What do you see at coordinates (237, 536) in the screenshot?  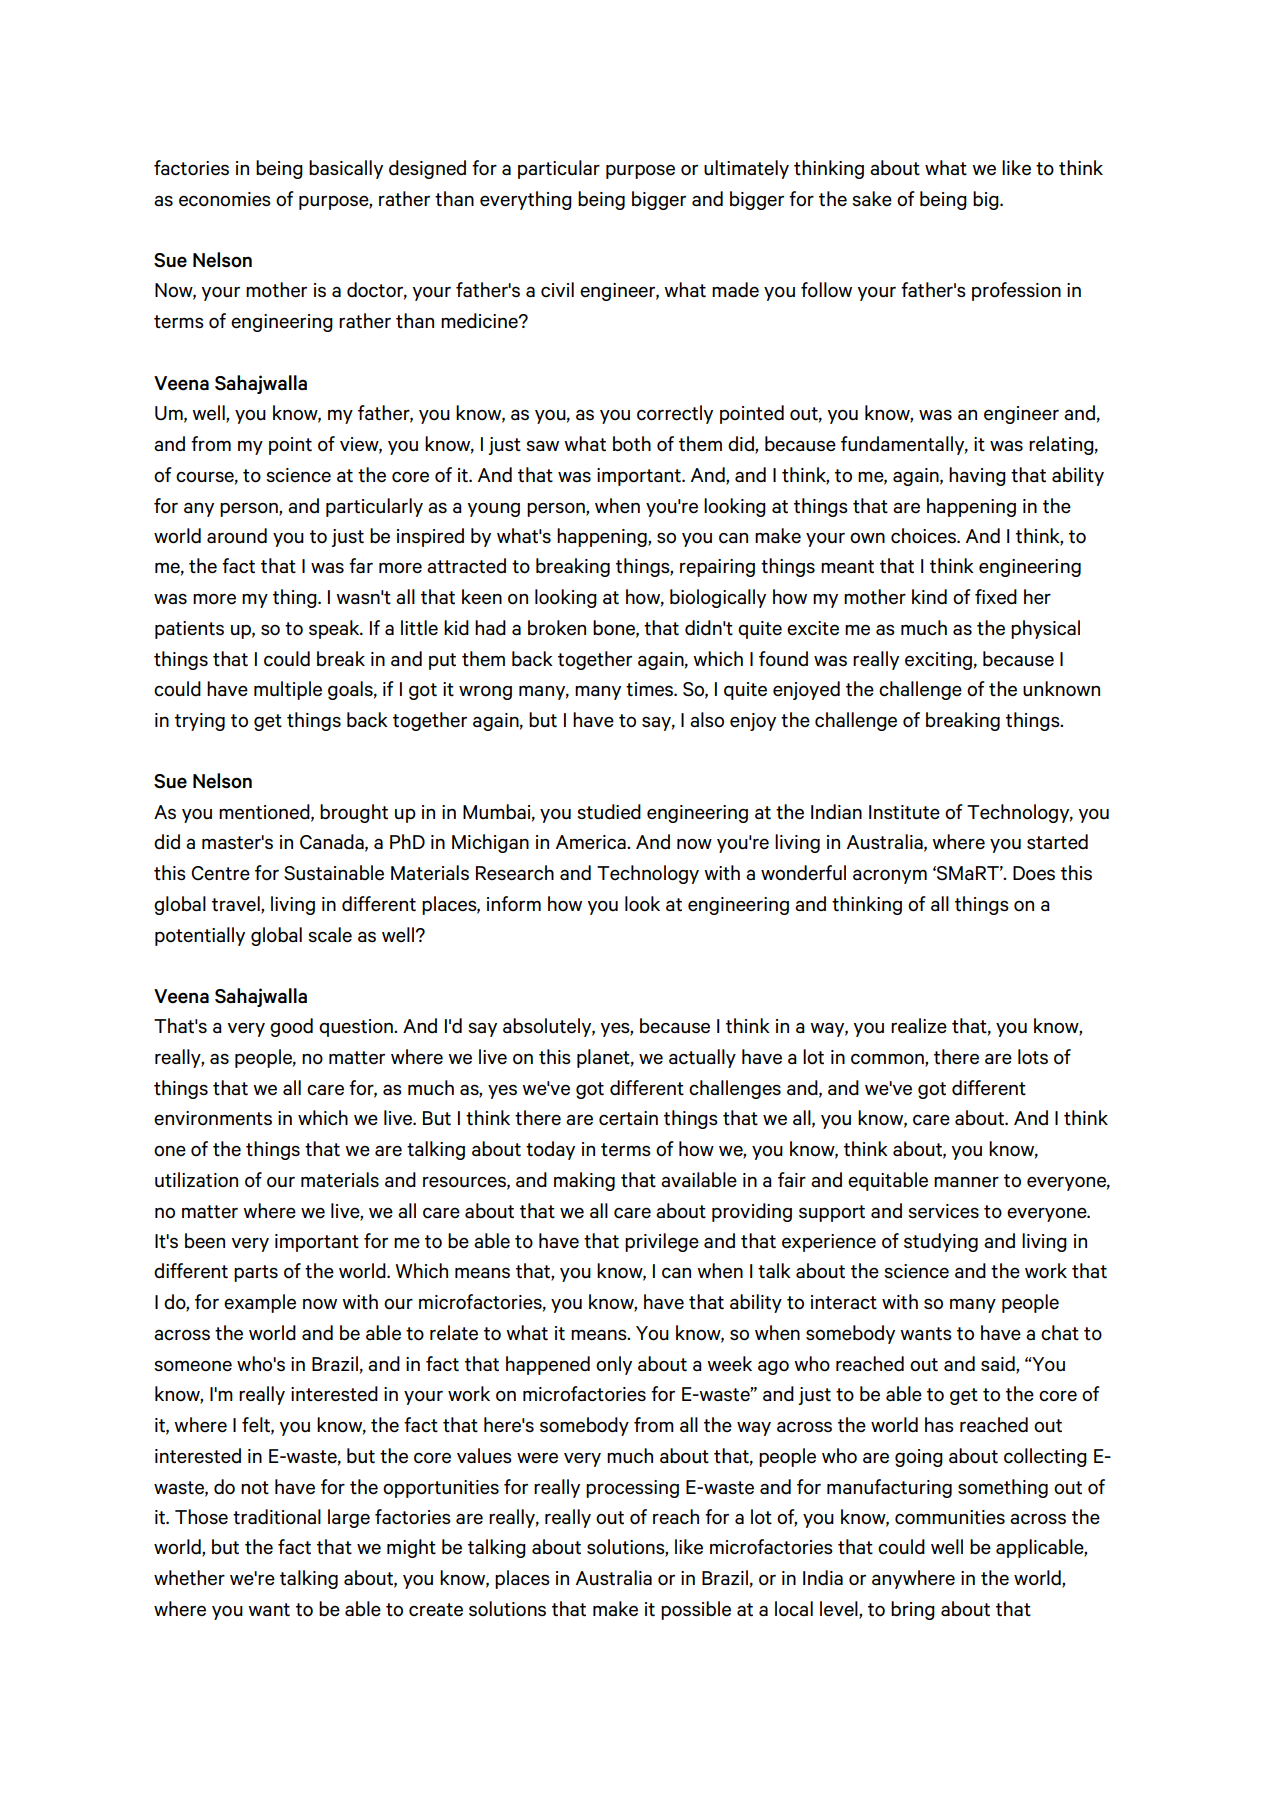 I see `around` at bounding box center [237, 536].
